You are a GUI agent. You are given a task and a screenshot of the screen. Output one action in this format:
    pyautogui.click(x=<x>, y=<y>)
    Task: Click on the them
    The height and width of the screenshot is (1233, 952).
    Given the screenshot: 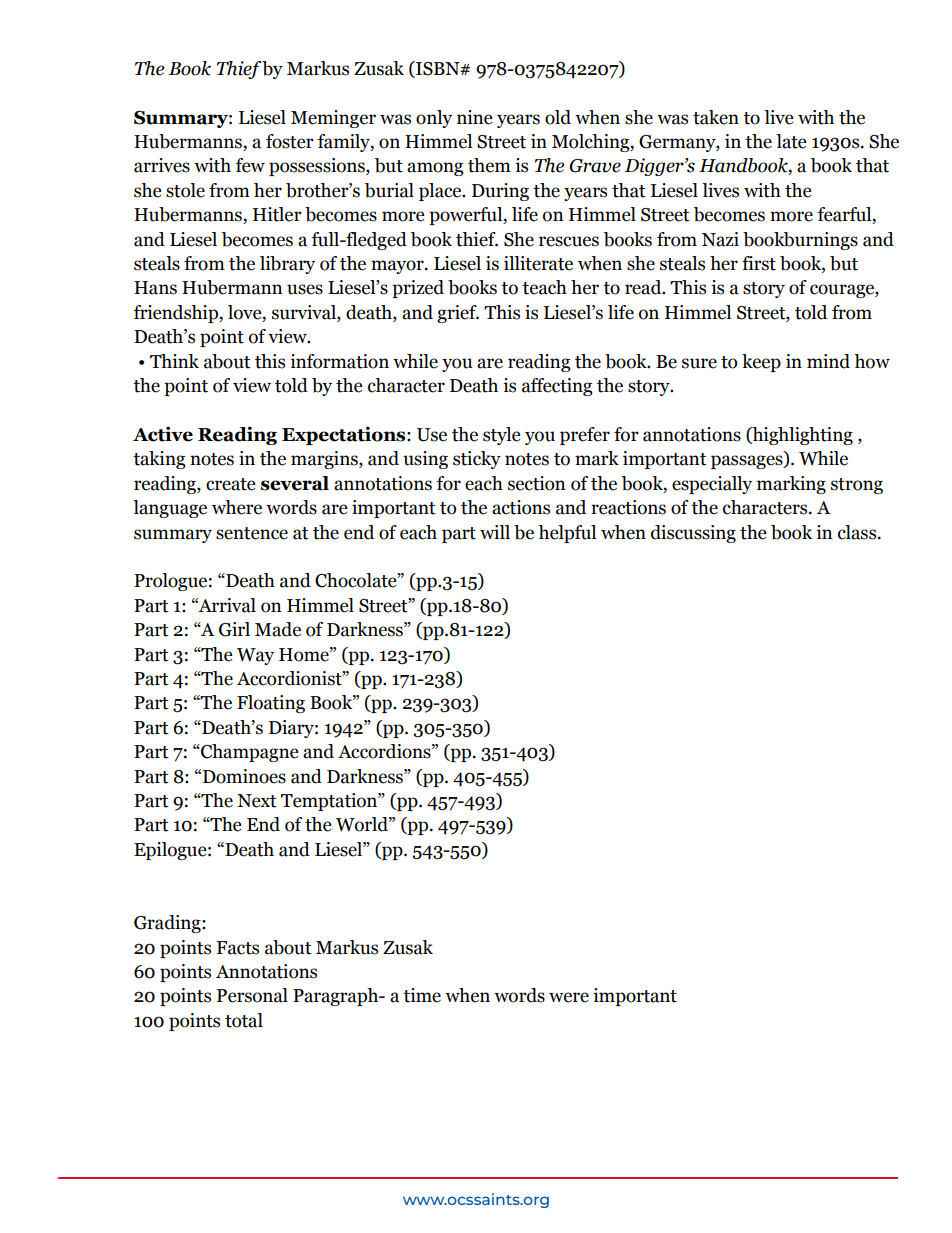 What is the action you would take?
    pyautogui.click(x=489, y=165)
